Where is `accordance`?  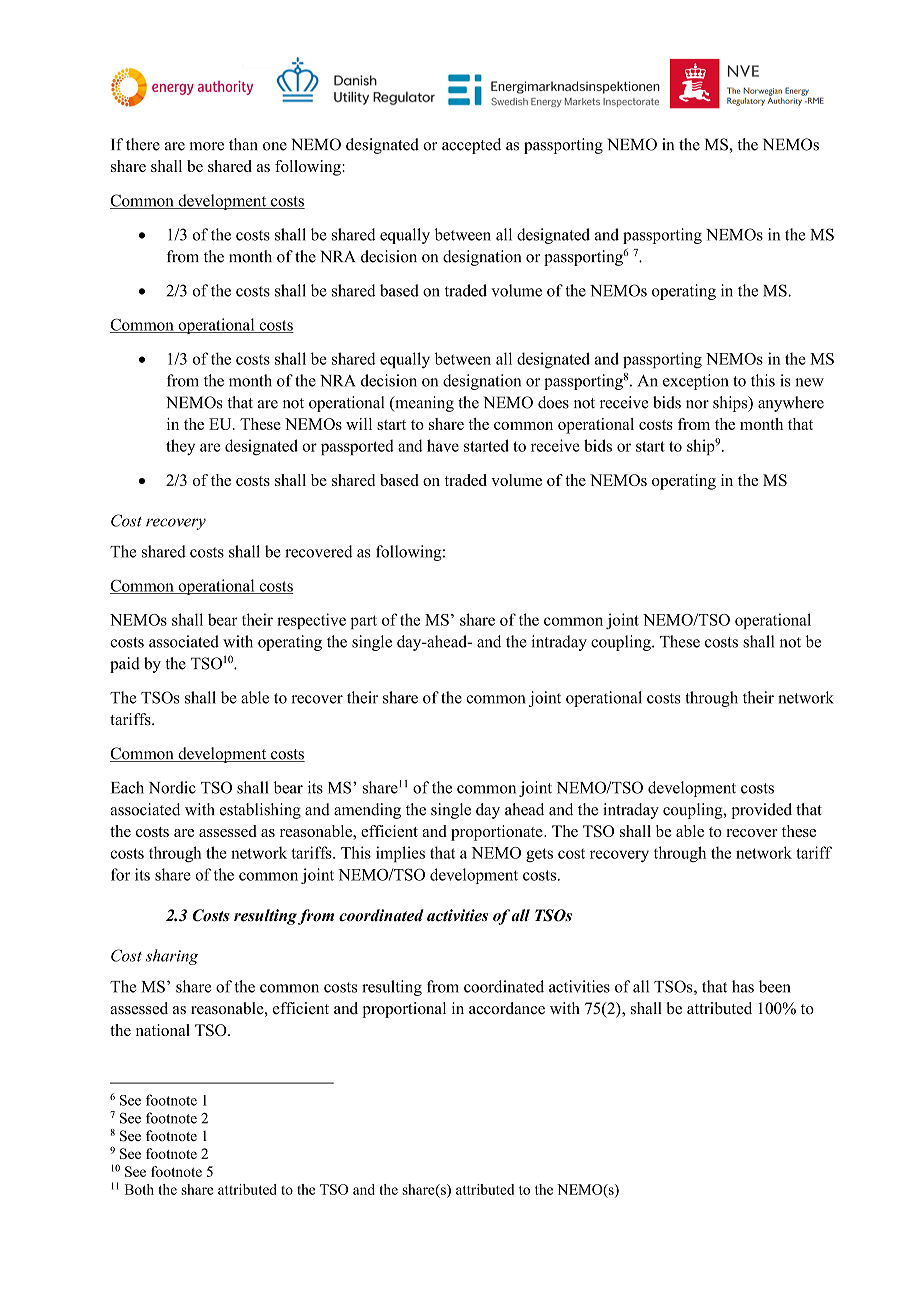
accordance is located at coordinates (507, 1008).
